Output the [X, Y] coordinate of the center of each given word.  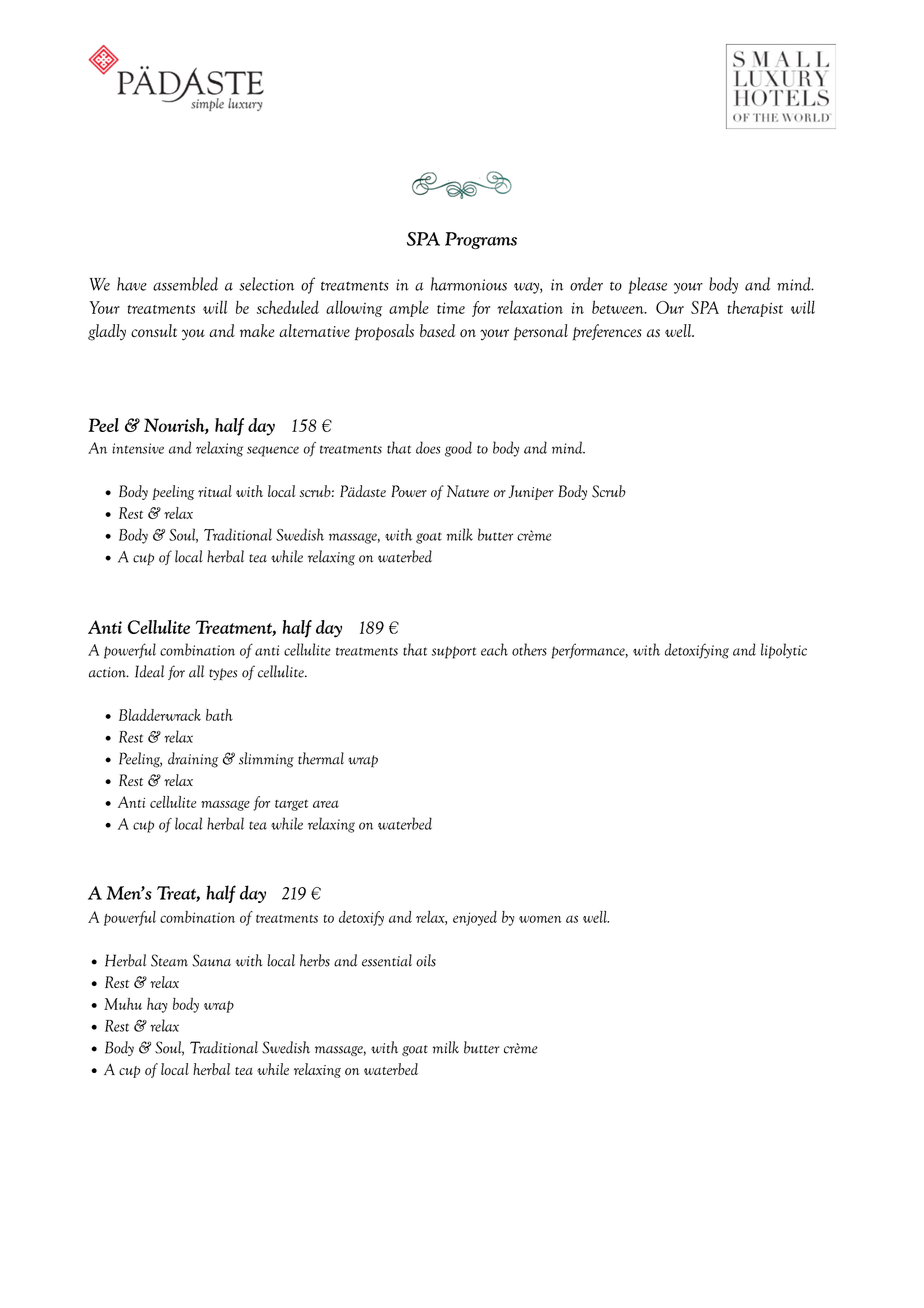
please [647, 285]
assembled [185, 284]
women [540, 919]
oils [426, 960]
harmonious [469, 284]
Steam [169, 960]
